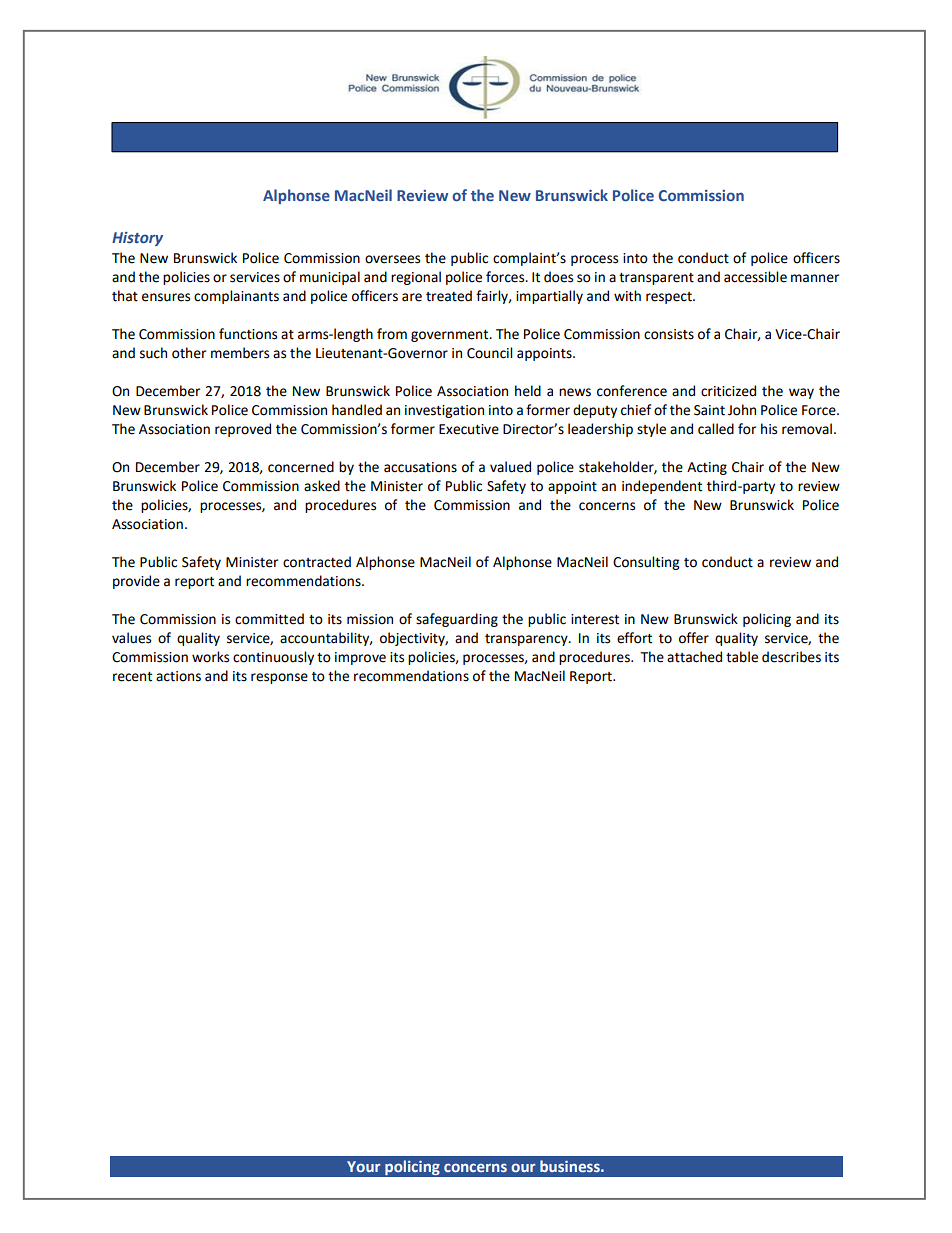  Describe the element at coordinates (364, 1166) in the screenshot. I see `Your` at that location.
